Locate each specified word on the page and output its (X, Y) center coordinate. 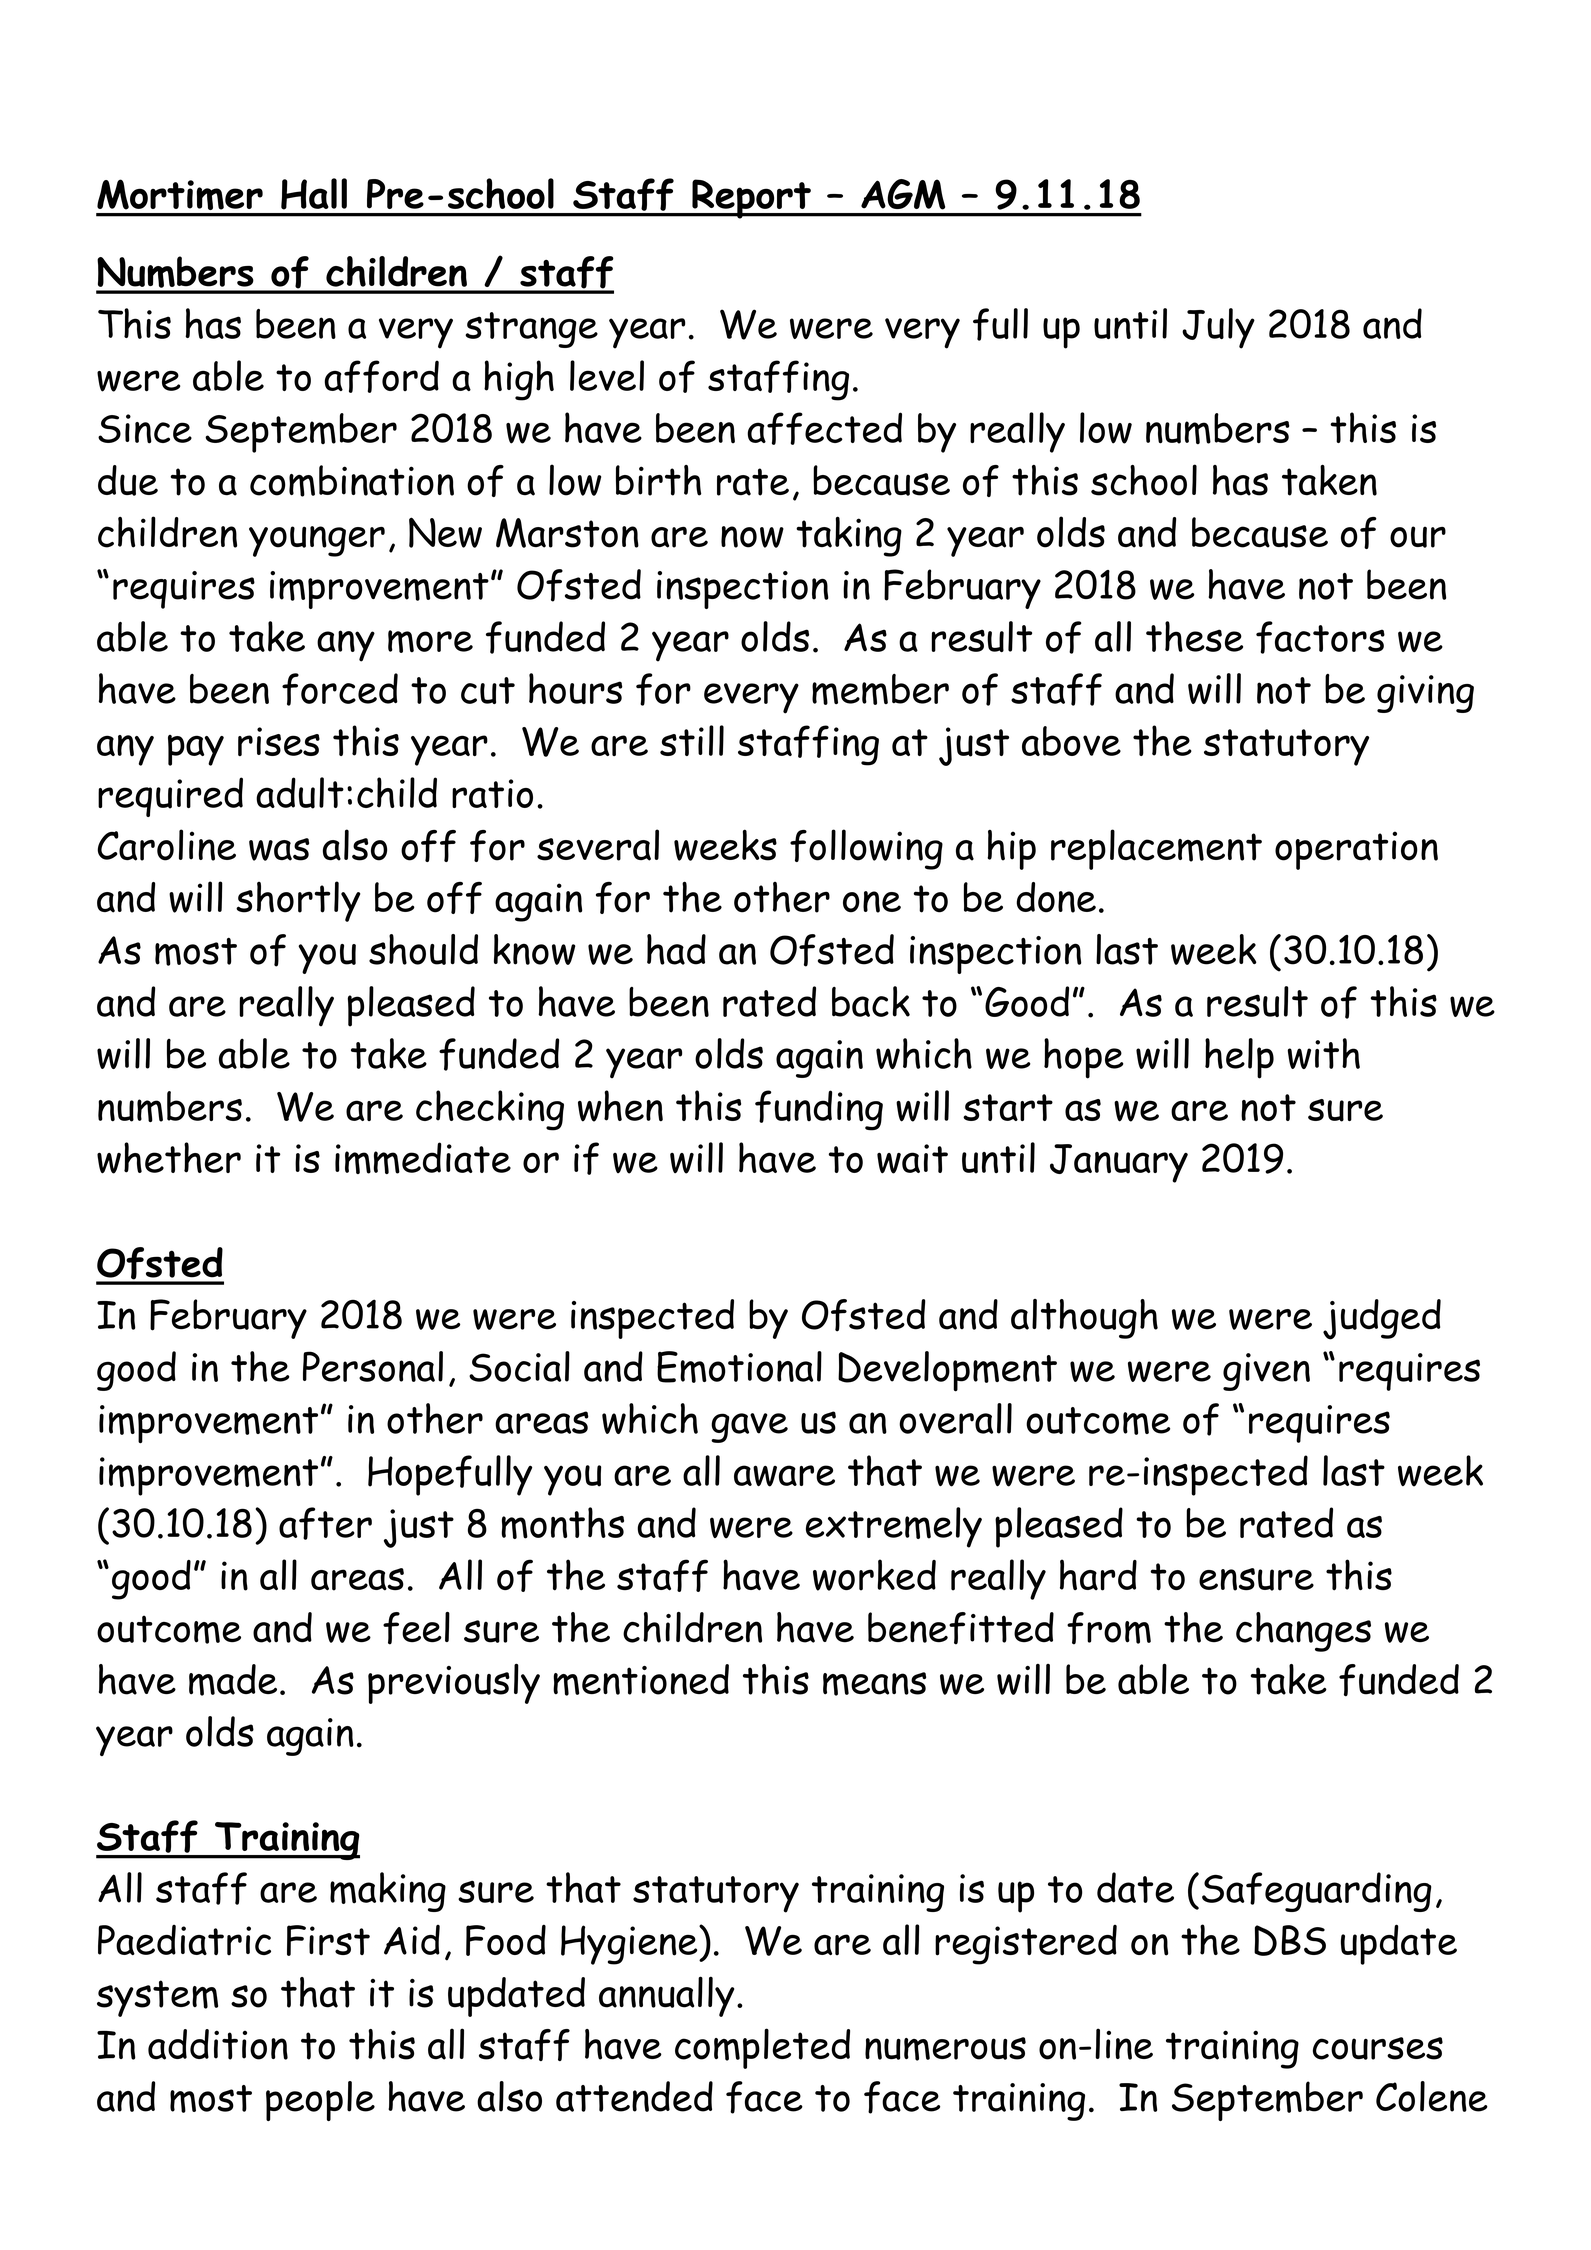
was (279, 849)
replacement (1156, 849)
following (866, 849)
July (1218, 328)
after (325, 1523)
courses (1378, 2048)
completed (762, 2048)
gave (749, 1428)
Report (751, 199)
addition (218, 2044)
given (1266, 1372)
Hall (314, 194)
